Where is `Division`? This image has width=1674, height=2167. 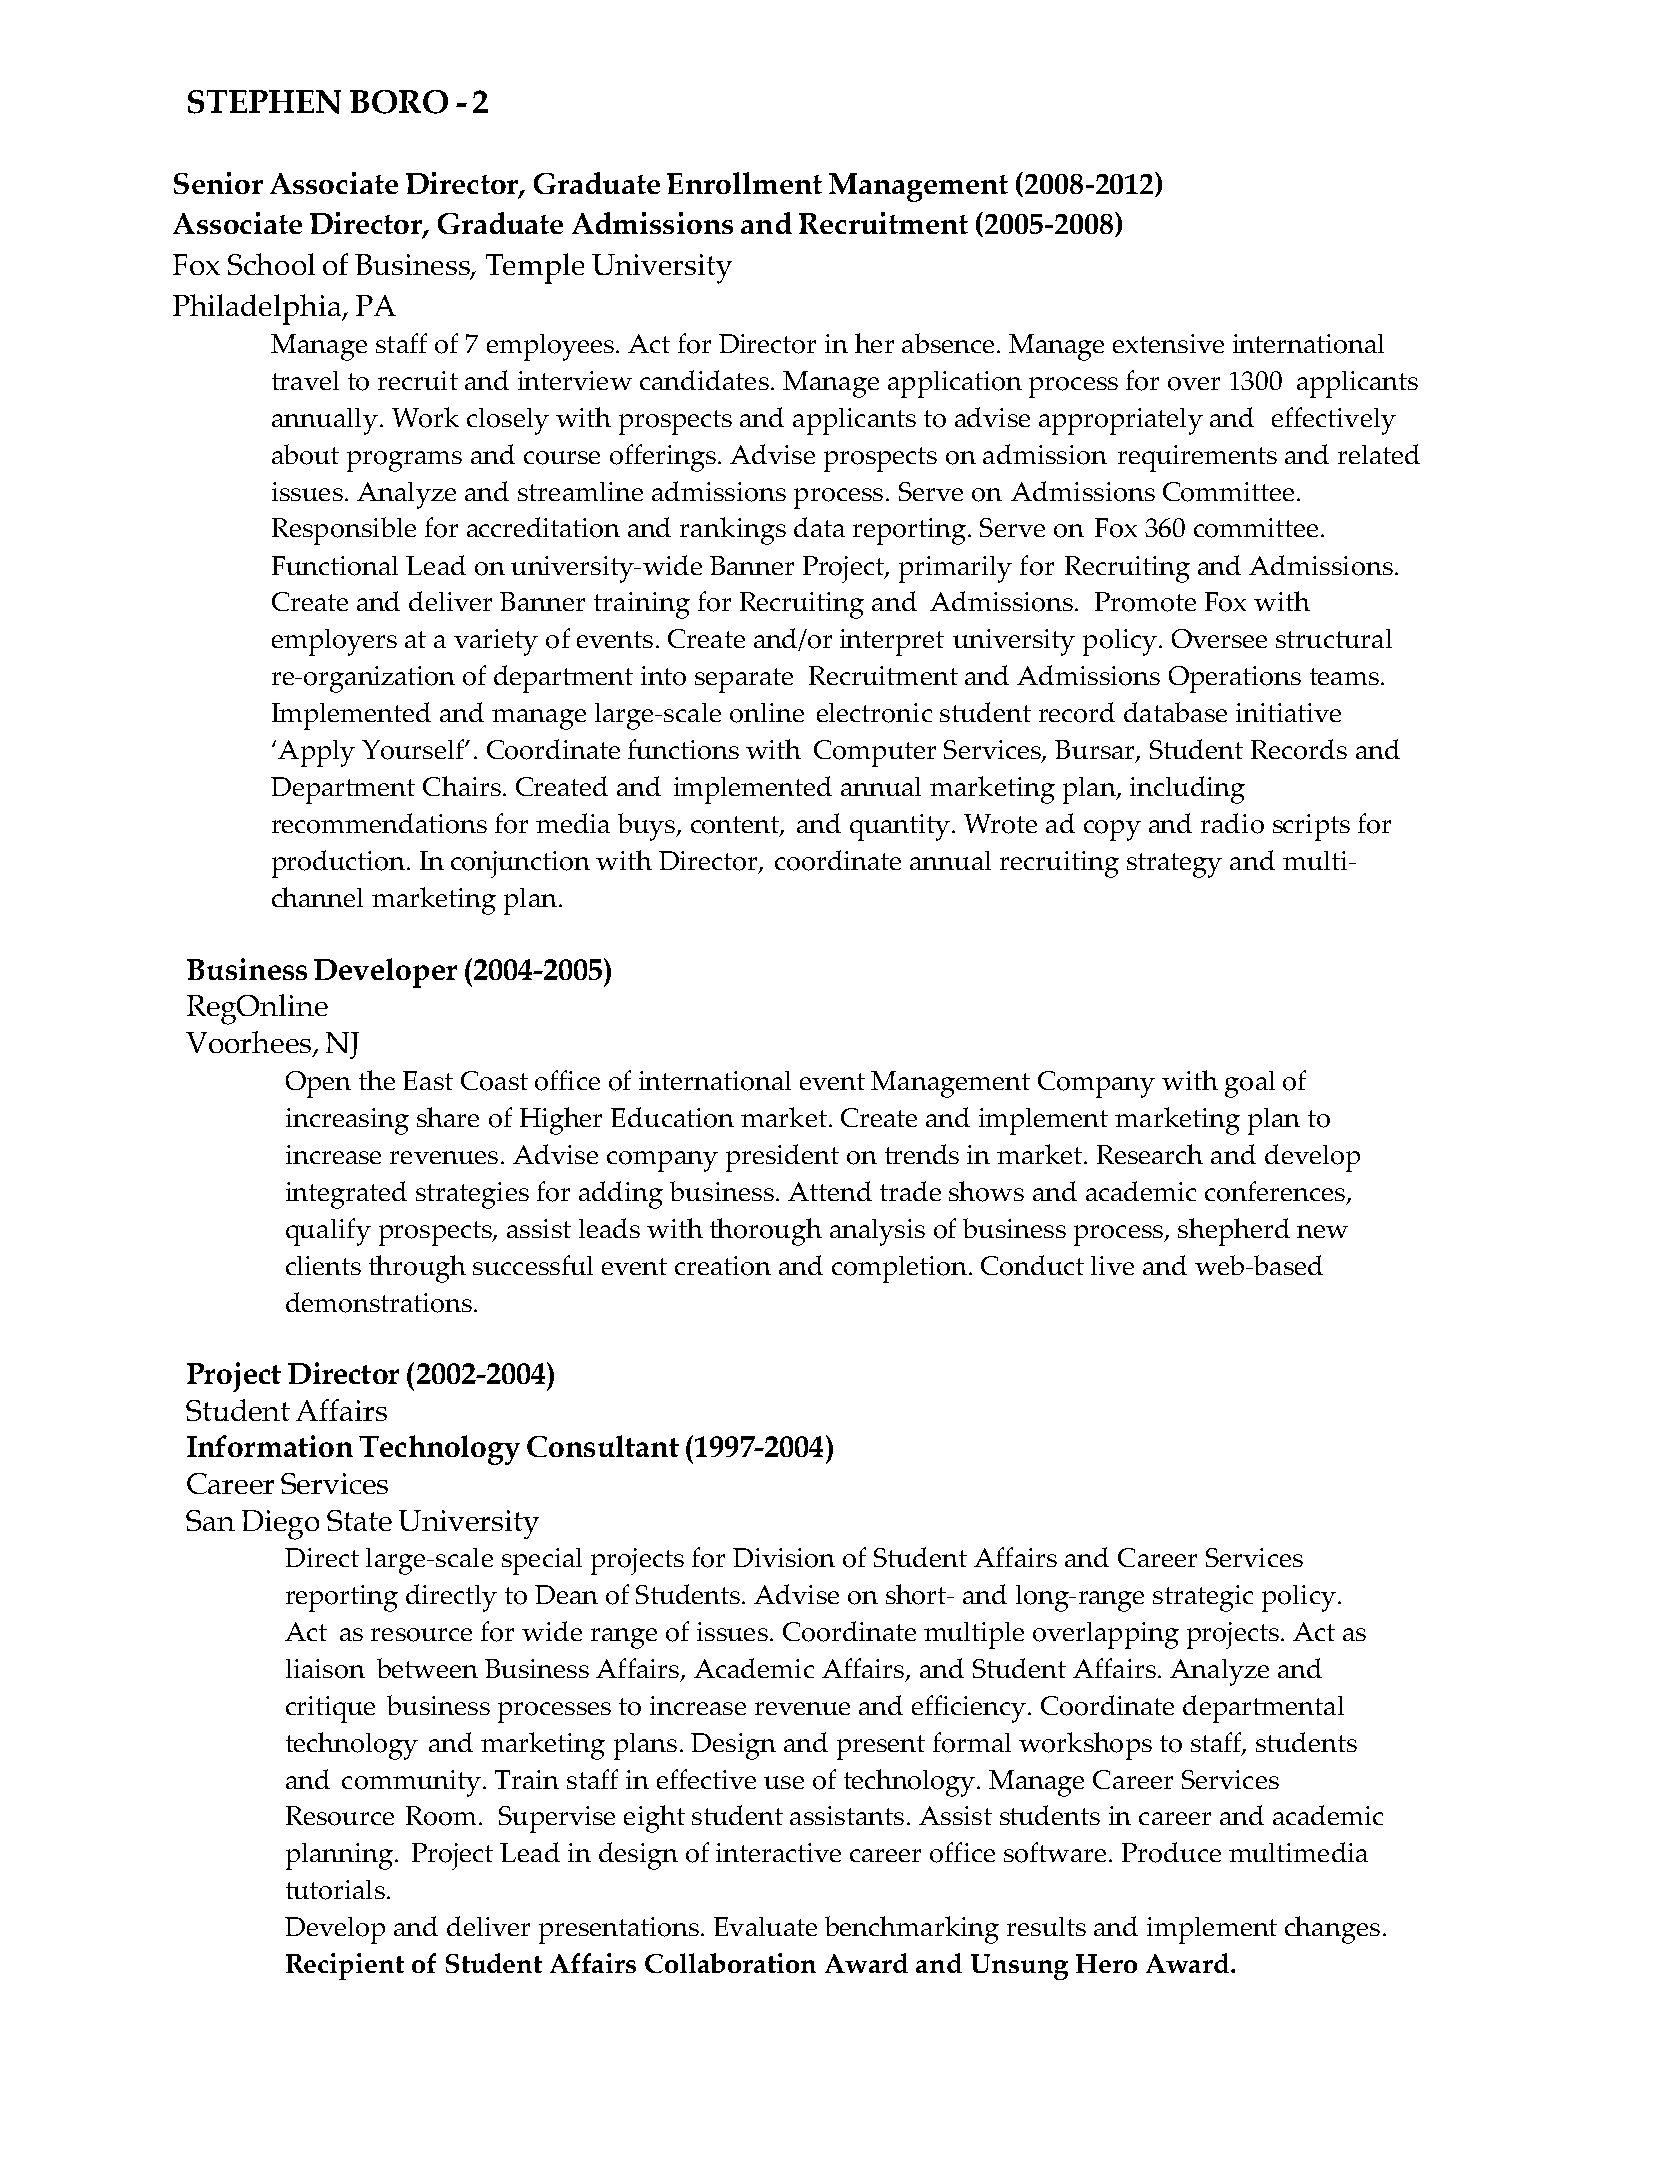
Division is located at coordinates (784, 1558).
